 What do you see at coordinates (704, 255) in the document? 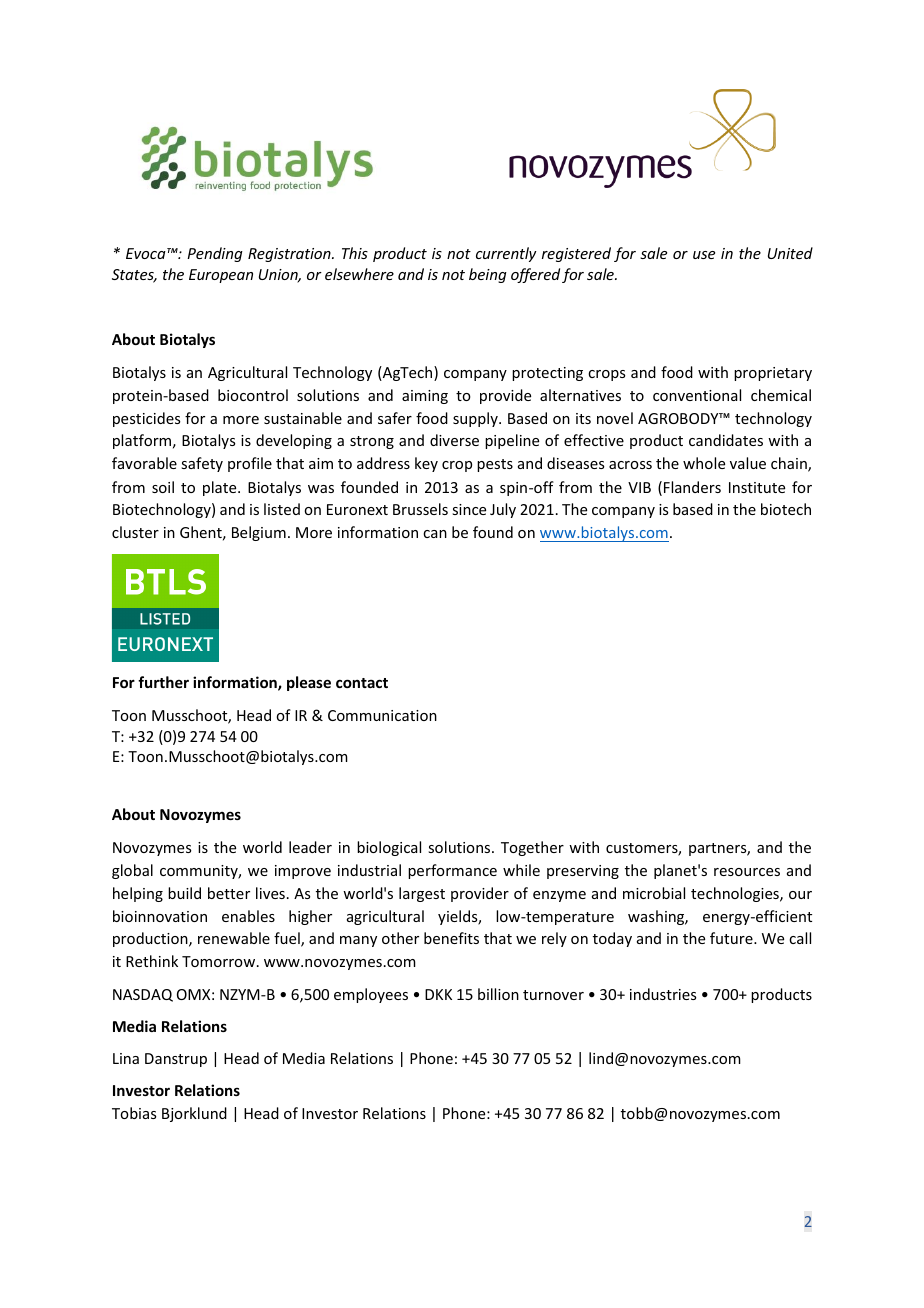
I see `use` at bounding box center [704, 255].
